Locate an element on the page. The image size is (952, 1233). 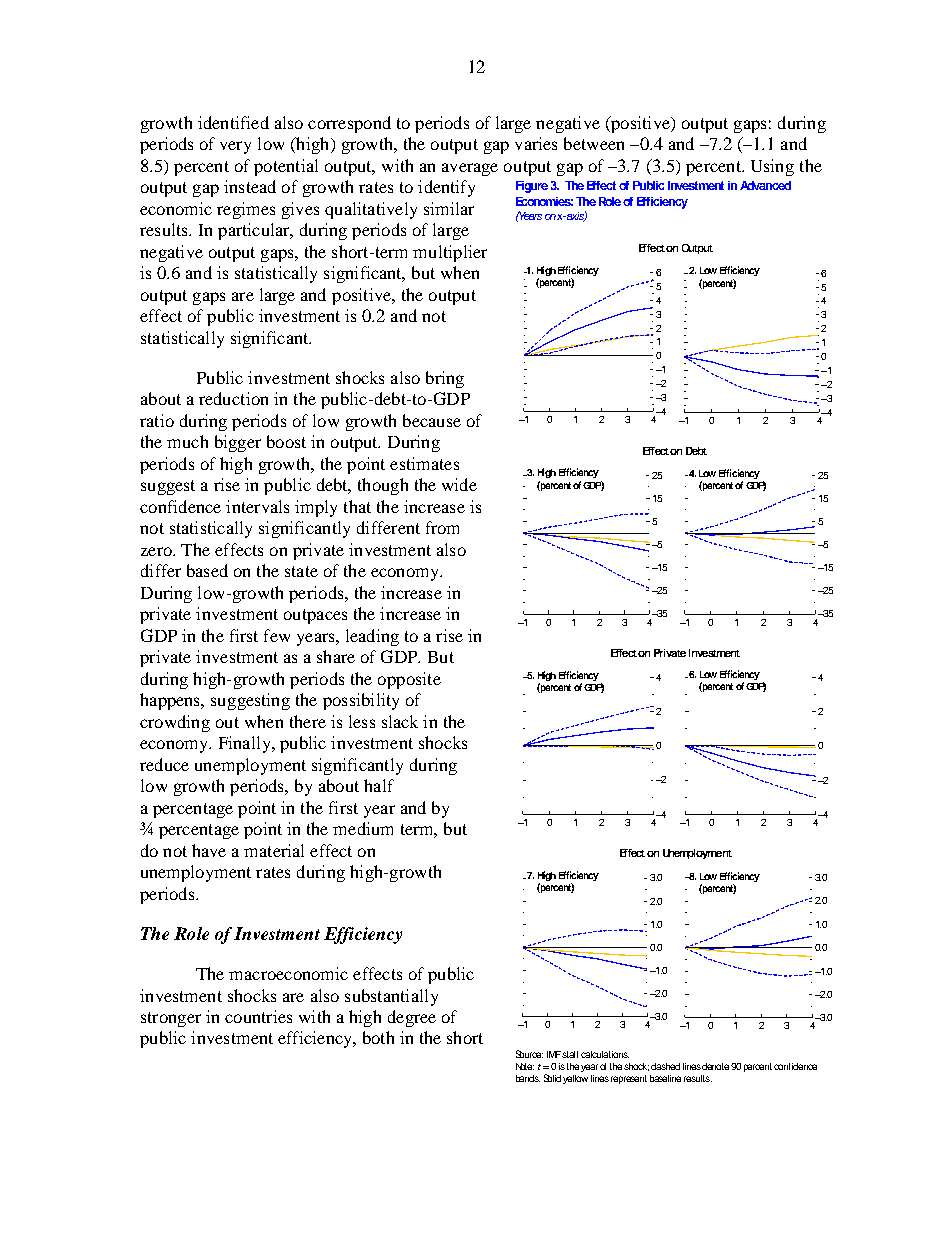
from is located at coordinates (442, 527).
